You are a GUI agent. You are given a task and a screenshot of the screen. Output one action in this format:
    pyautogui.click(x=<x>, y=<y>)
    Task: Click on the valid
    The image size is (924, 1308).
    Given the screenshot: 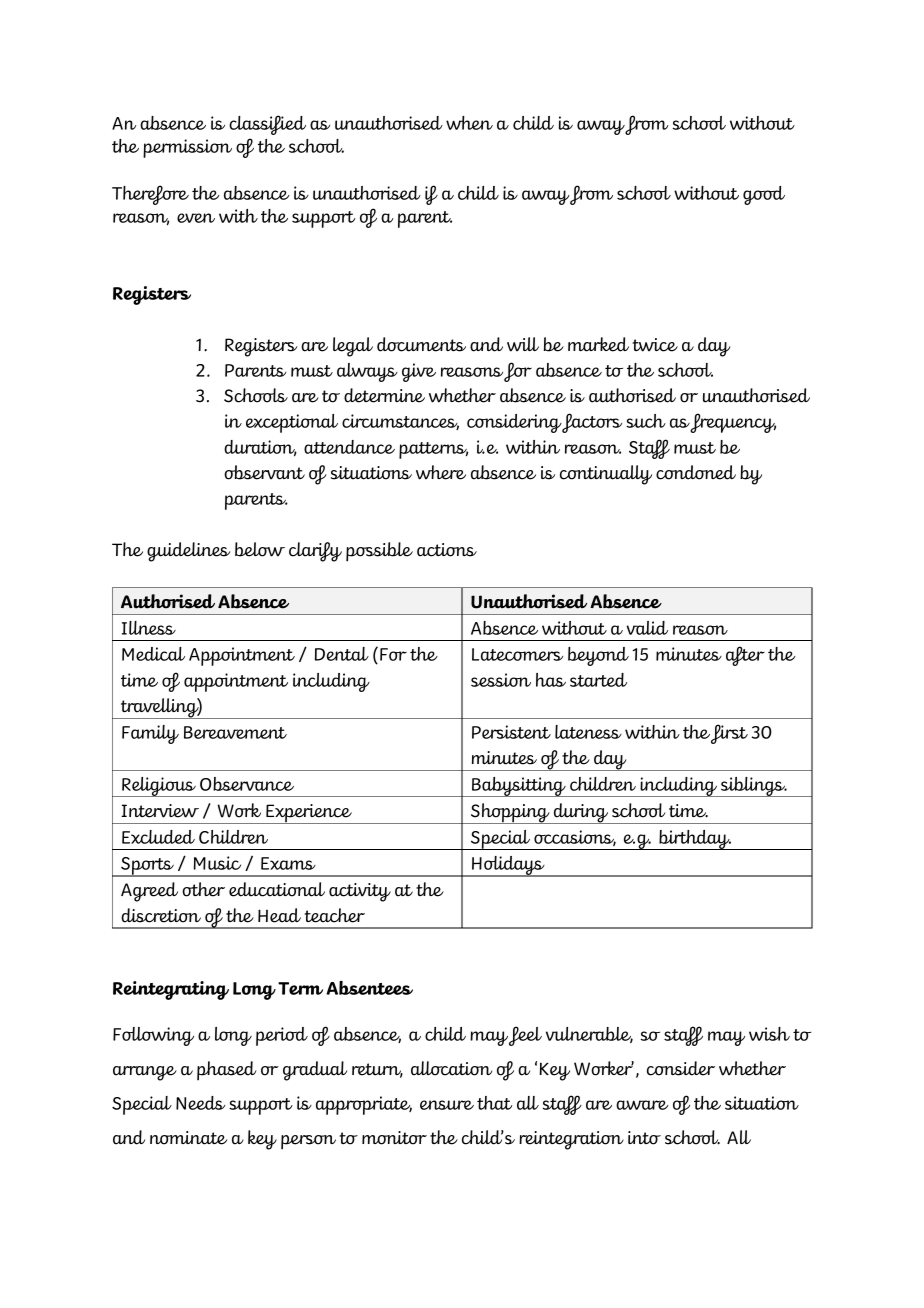 What is the action you would take?
    pyautogui.click(x=647, y=628)
